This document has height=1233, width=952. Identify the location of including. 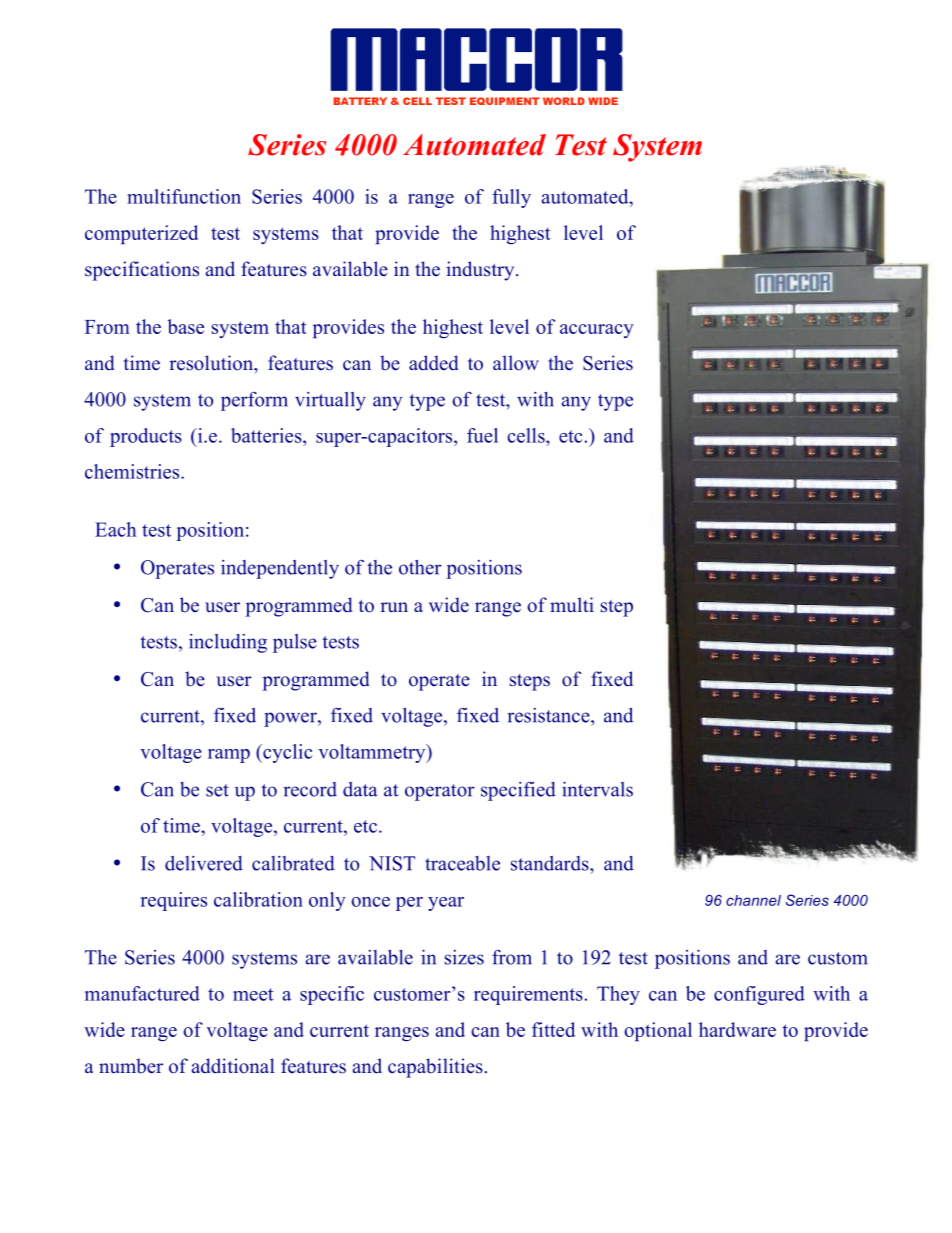
(228, 643).
